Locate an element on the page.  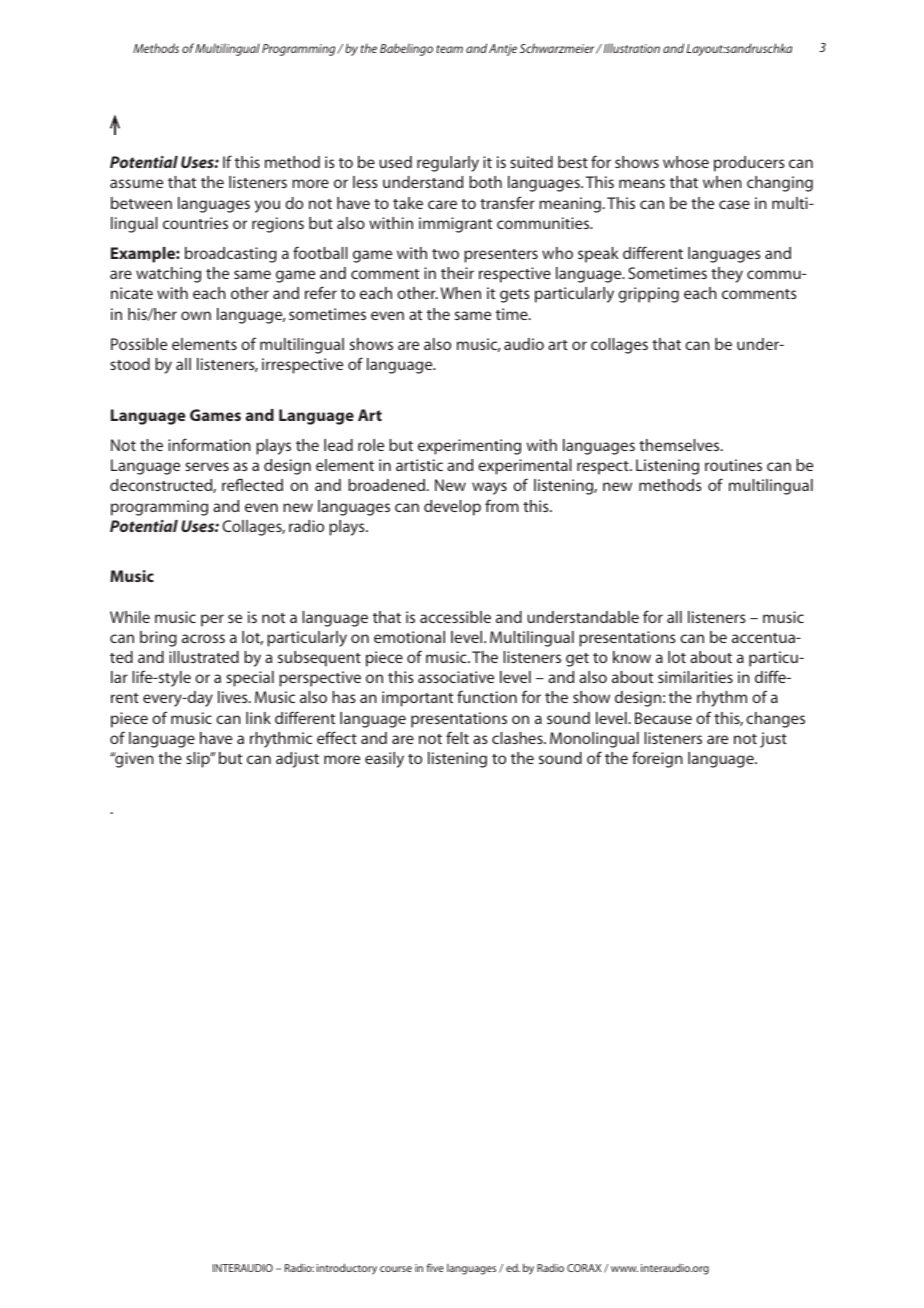
illustrated is located at coordinates (204, 657).
